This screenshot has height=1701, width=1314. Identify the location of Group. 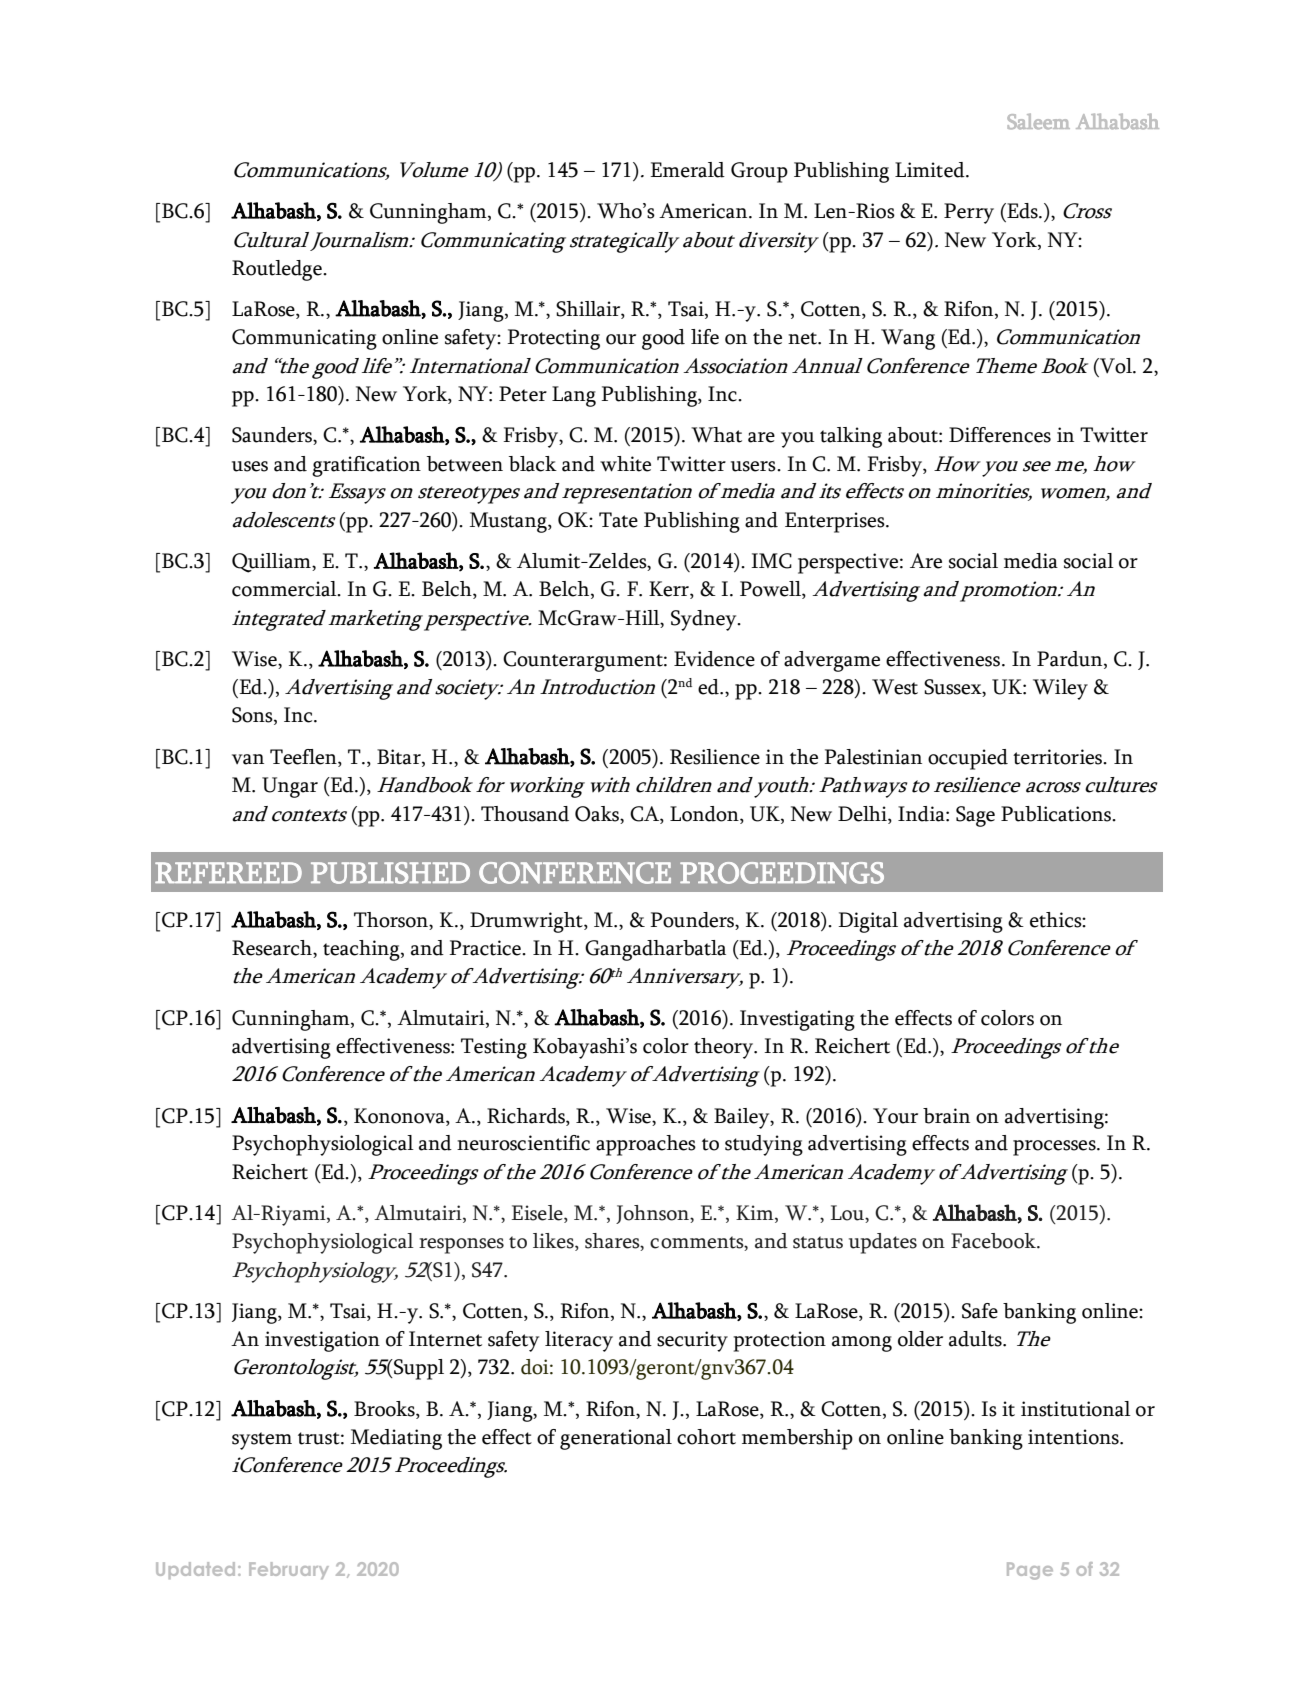
(759, 172).
